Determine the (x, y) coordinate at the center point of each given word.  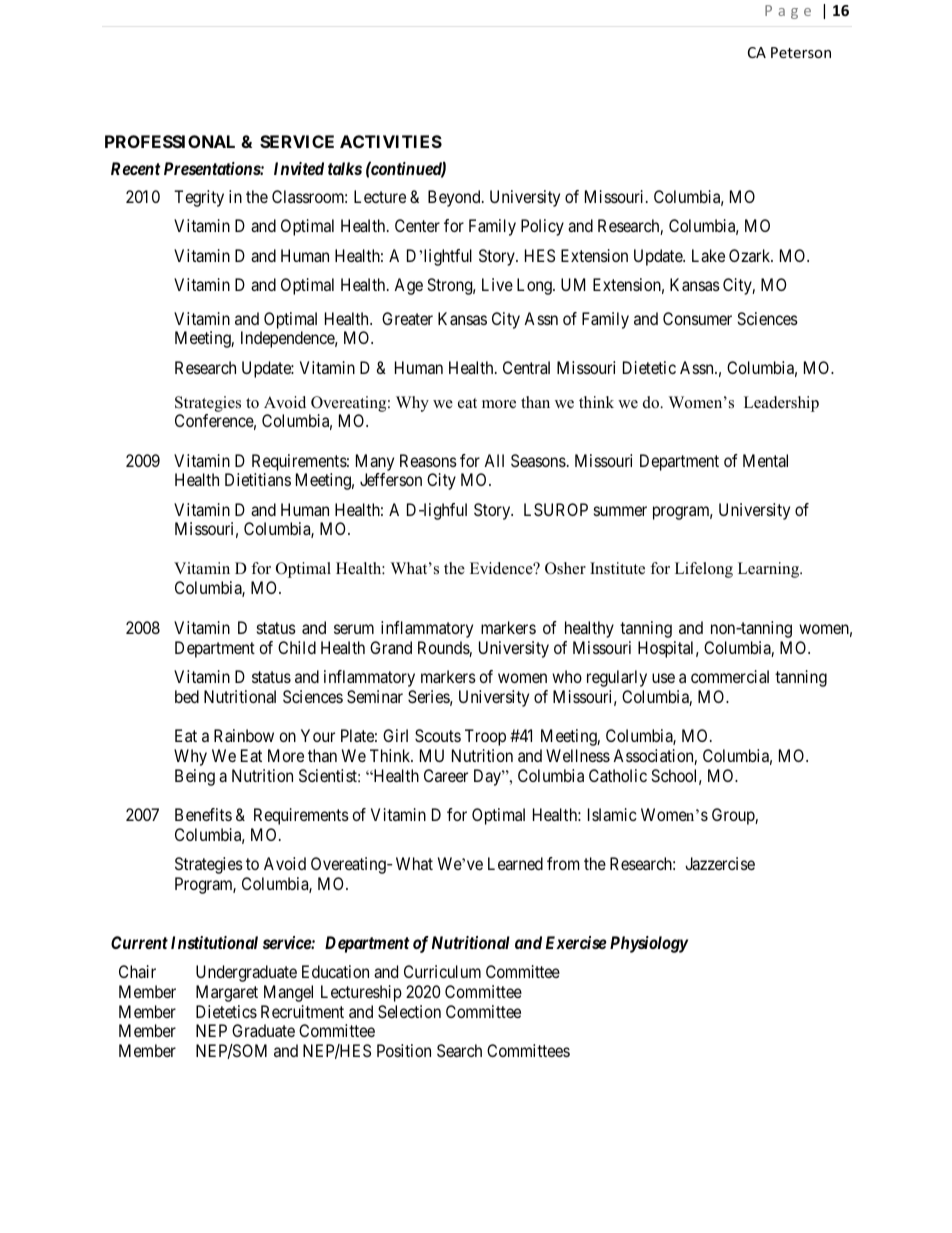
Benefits (203, 814)
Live (497, 284)
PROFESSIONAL (170, 141)
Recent (135, 168)
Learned (515, 863)
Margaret (227, 993)
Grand (391, 647)
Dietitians (258, 479)
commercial (730, 676)
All (494, 460)
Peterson (801, 52)
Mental (765, 460)
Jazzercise (720, 863)
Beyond (455, 198)
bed (187, 696)
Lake (708, 255)
